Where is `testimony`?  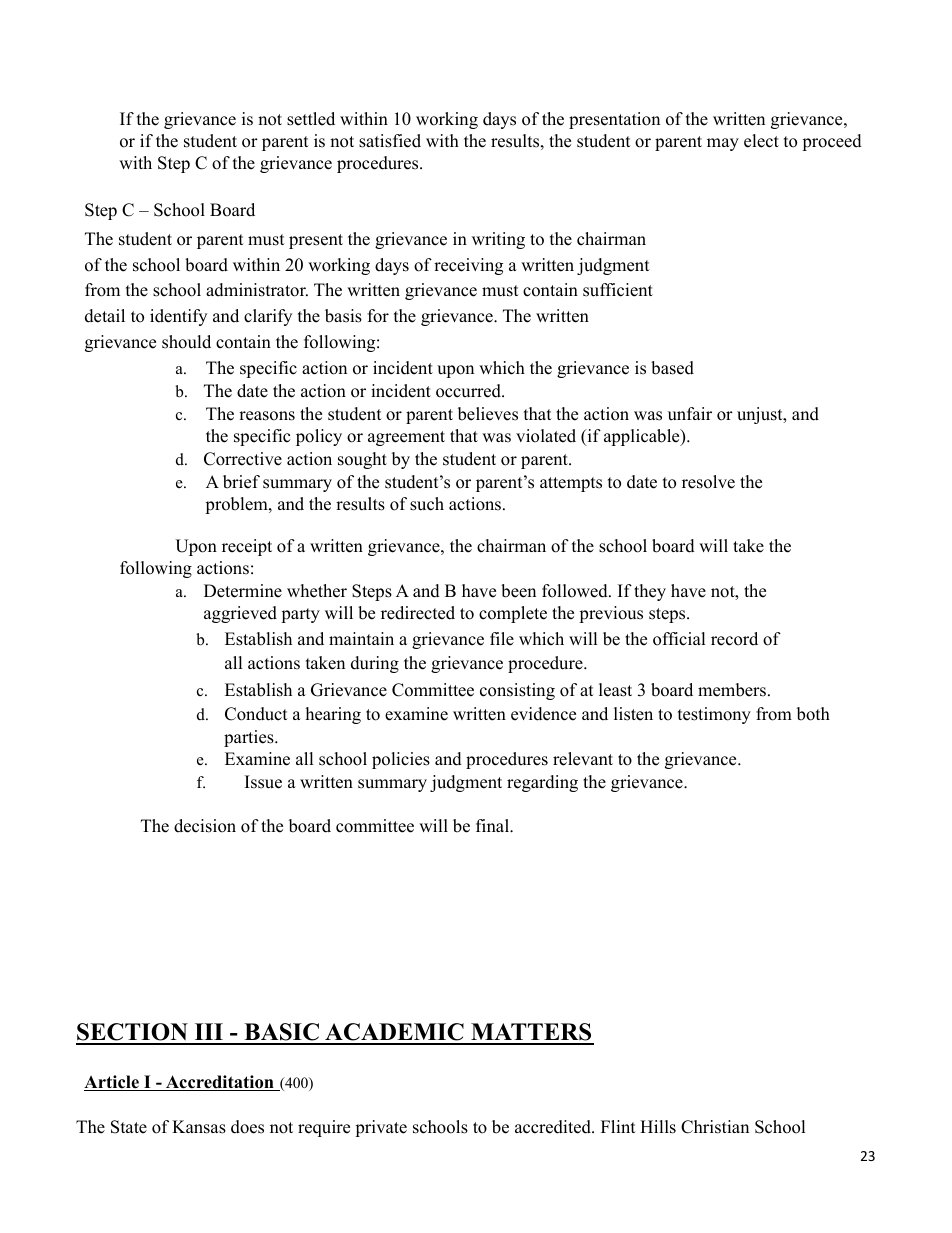
testimony is located at coordinates (714, 715).
